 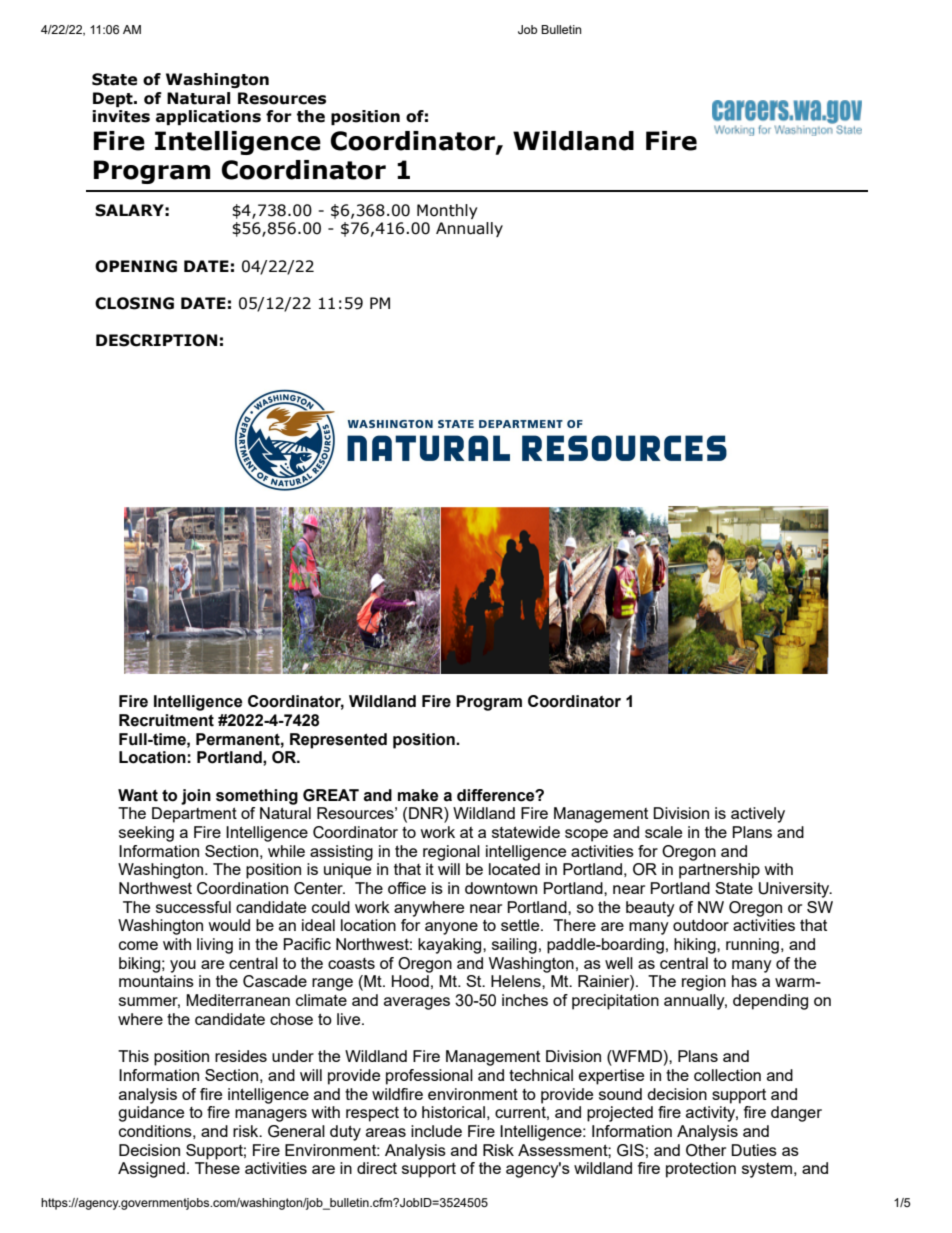 What do you see at coordinates (338, 741) in the screenshot?
I see `Represented` at bounding box center [338, 741].
